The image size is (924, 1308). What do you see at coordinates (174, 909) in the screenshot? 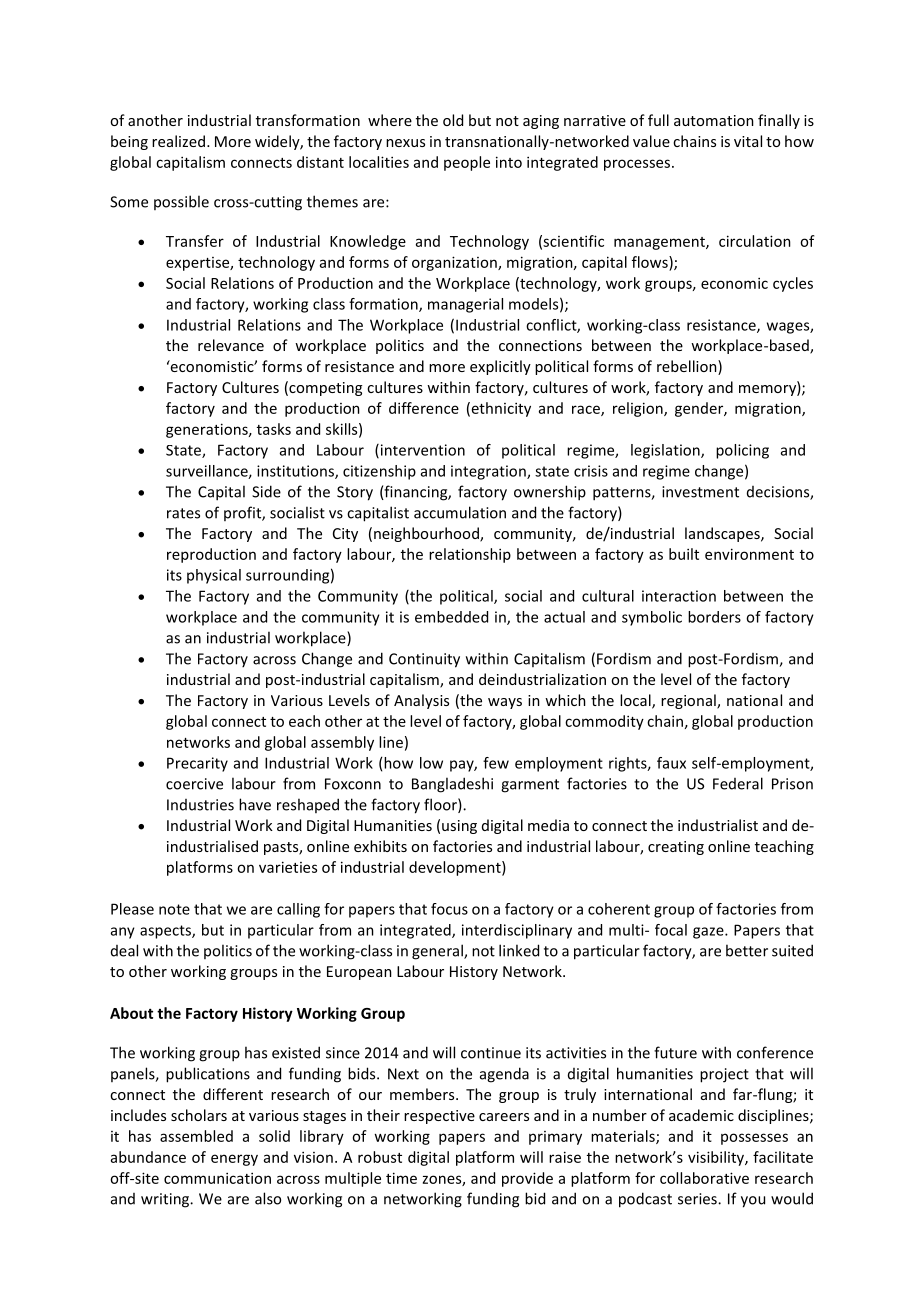
I see `note` at bounding box center [174, 909].
